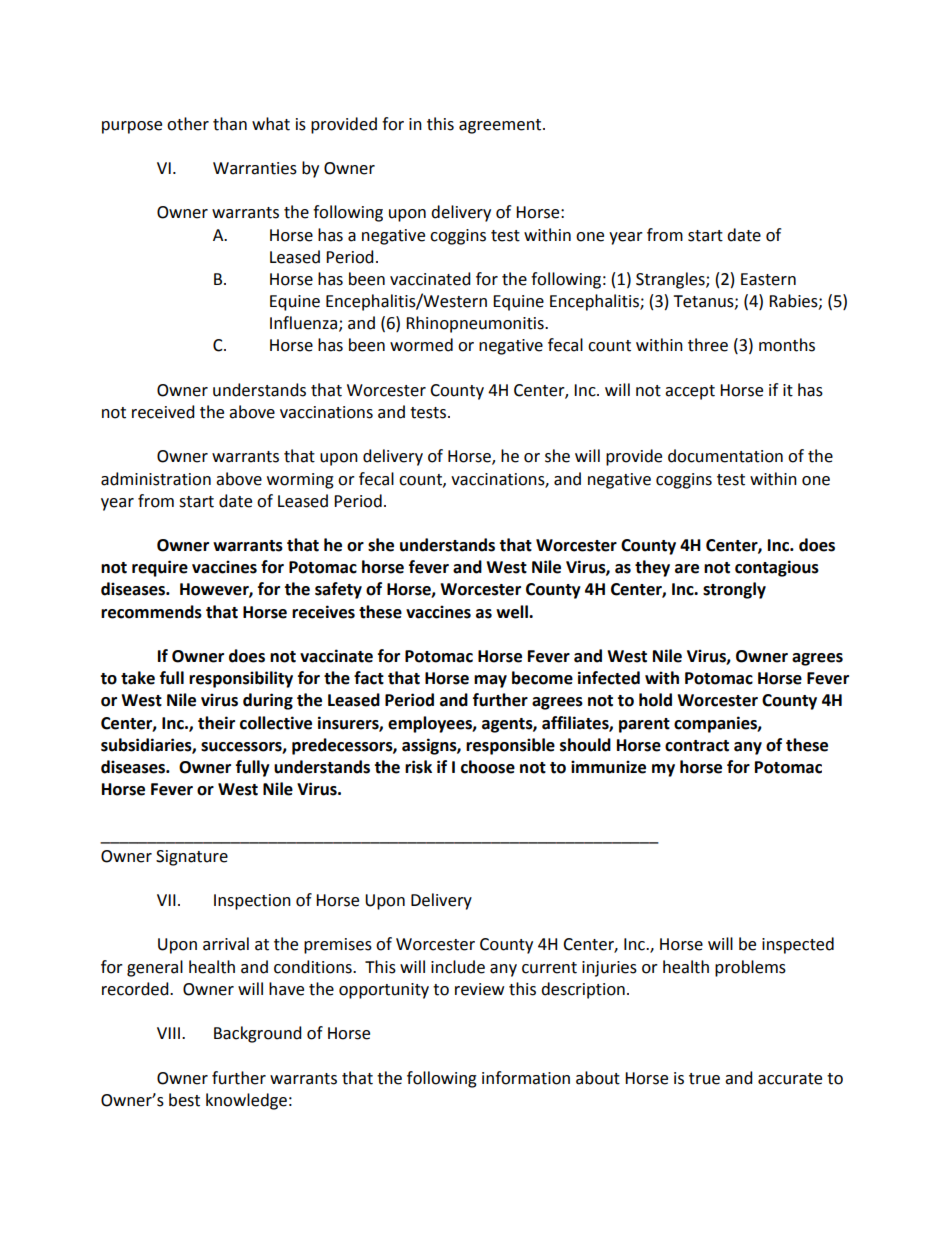  What do you see at coordinates (184, 1100) in the document?
I see `best` at bounding box center [184, 1100].
